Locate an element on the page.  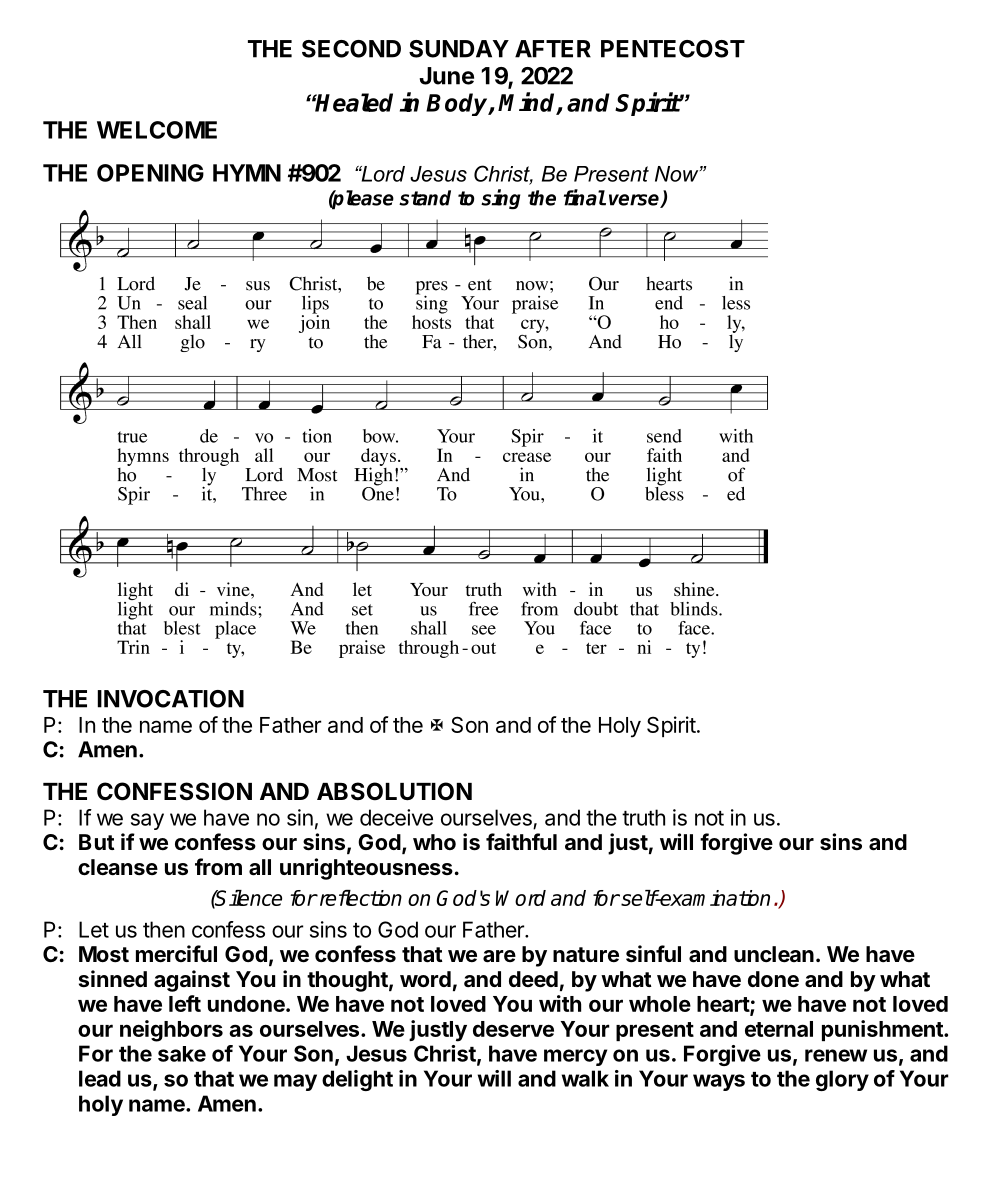
Now is located at coordinates (678, 174).
